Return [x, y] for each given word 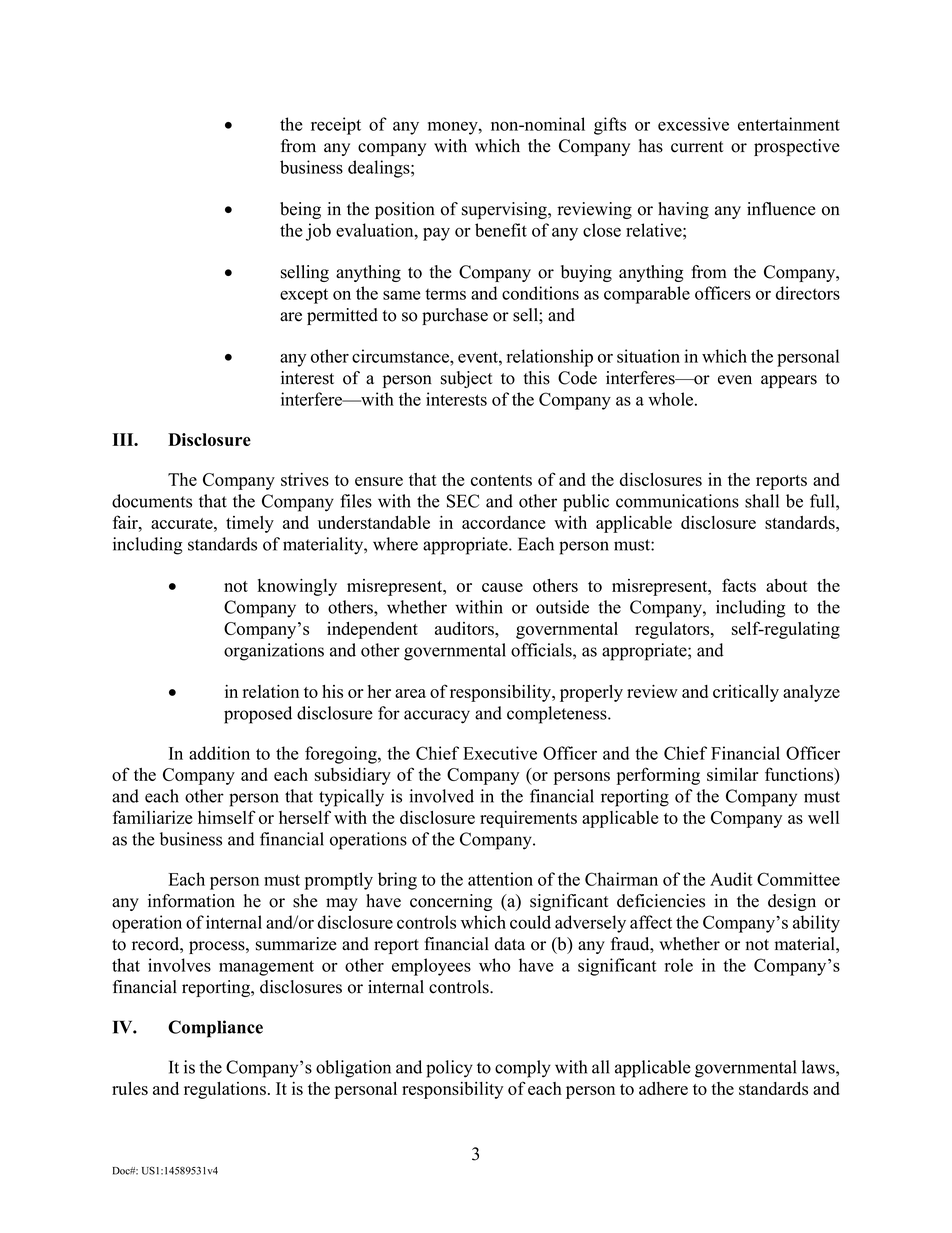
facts [739, 585]
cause [502, 587]
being [300, 210]
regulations [225, 1090]
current [697, 147]
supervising [505, 210]
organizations [274, 652]
